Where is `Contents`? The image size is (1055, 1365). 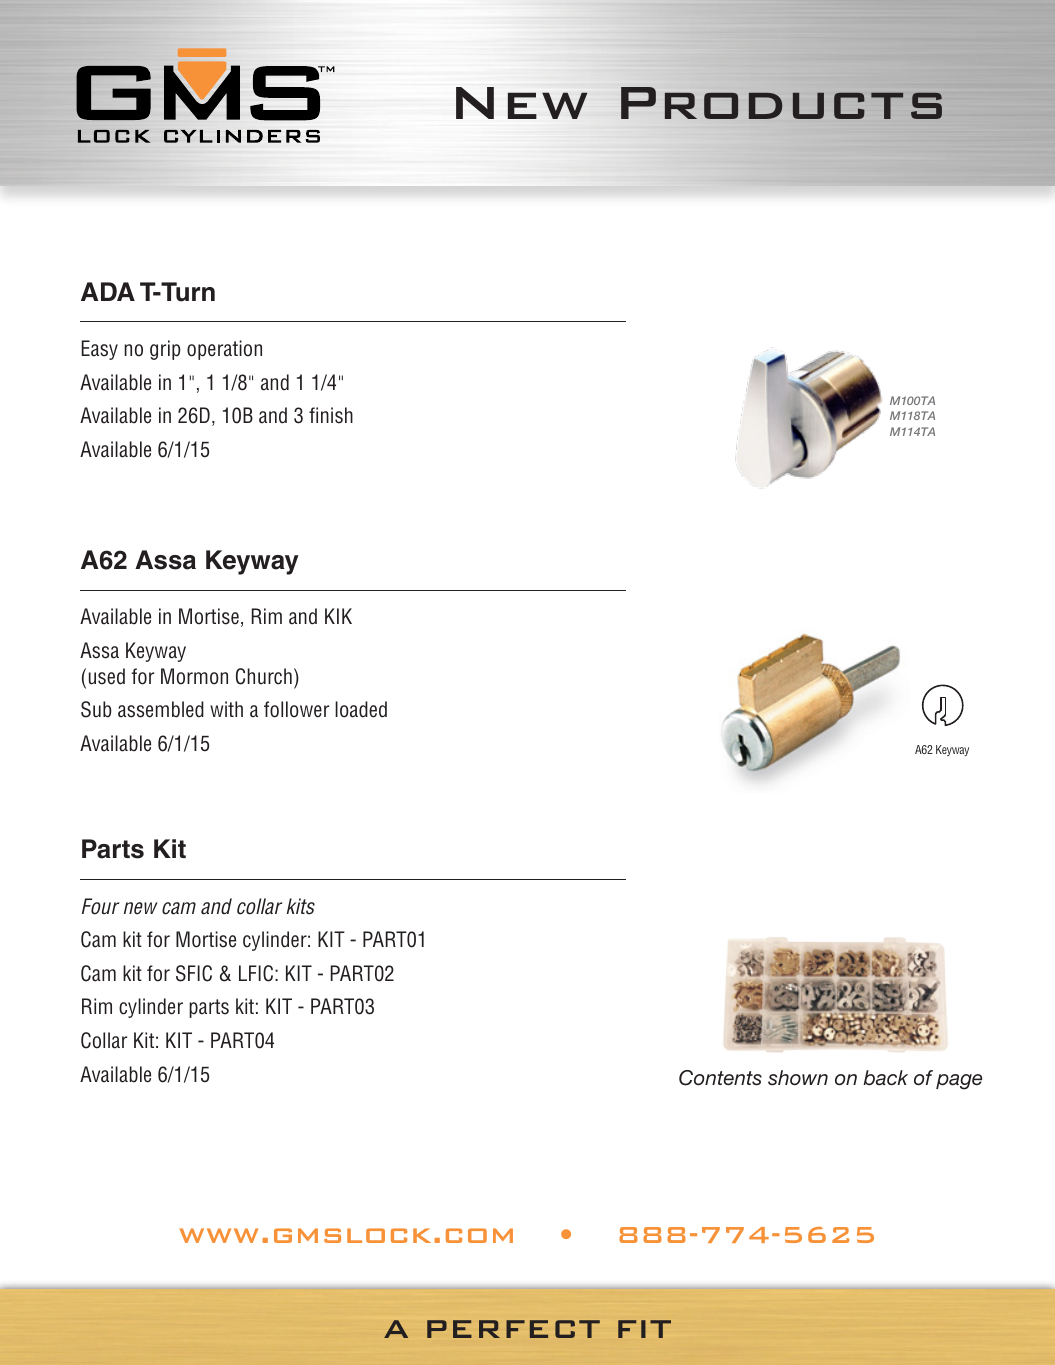 Contents is located at coordinates (720, 1078).
